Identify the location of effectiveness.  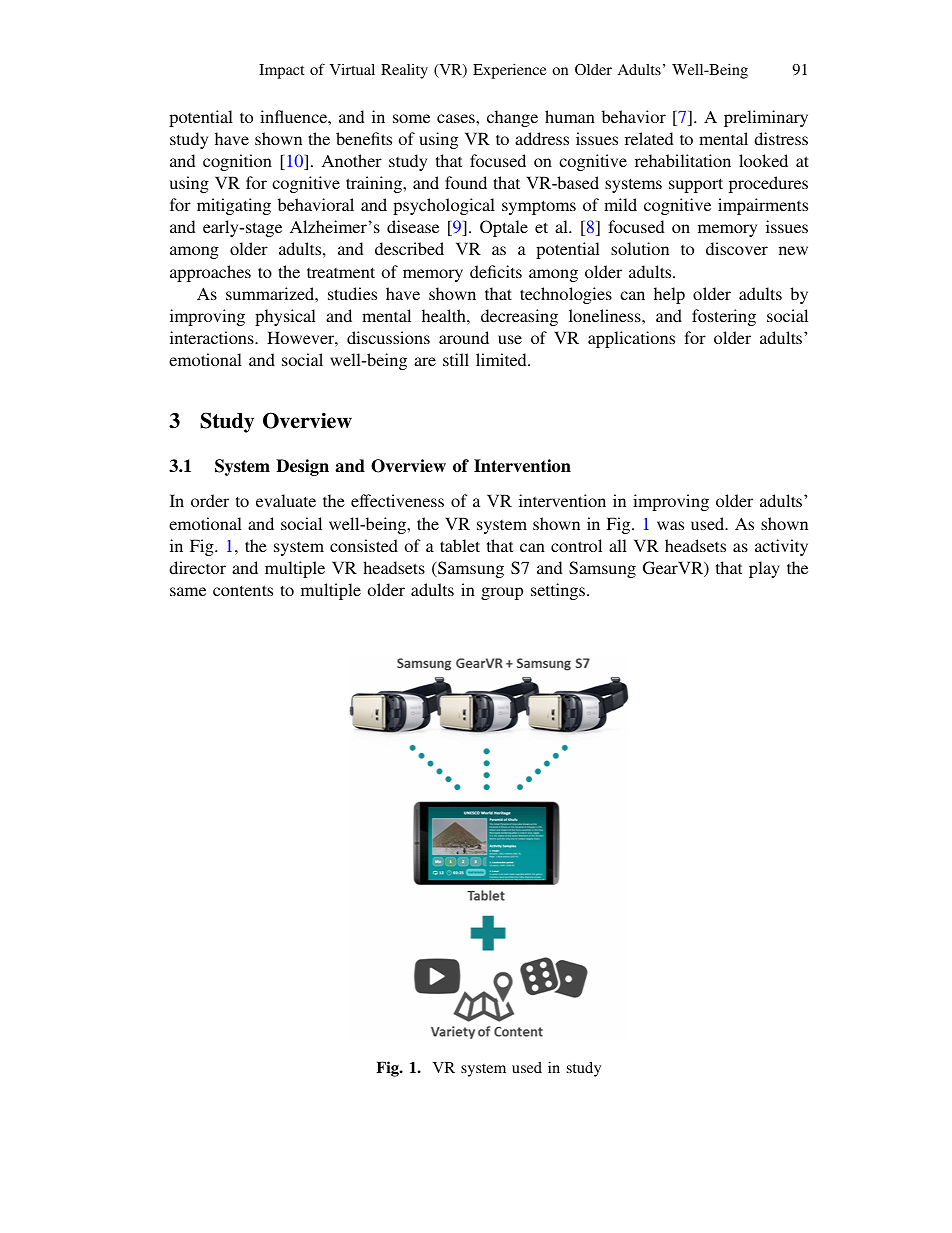
(397, 500).
